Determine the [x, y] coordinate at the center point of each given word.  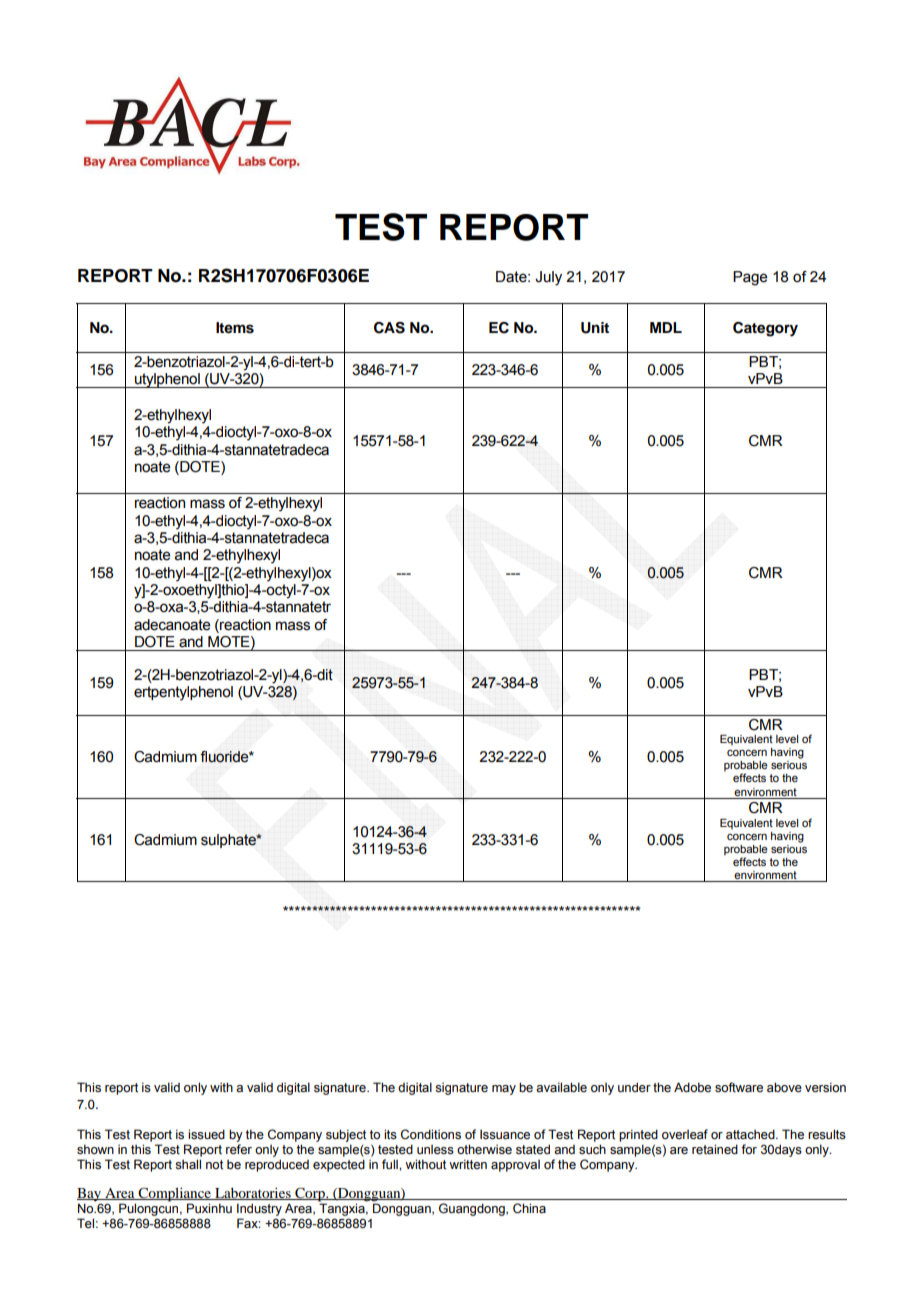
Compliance [174, 1194]
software [739, 1087]
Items [235, 328]
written [468, 1164]
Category [765, 329]
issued [206, 1134]
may [504, 1090]
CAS [389, 328]
